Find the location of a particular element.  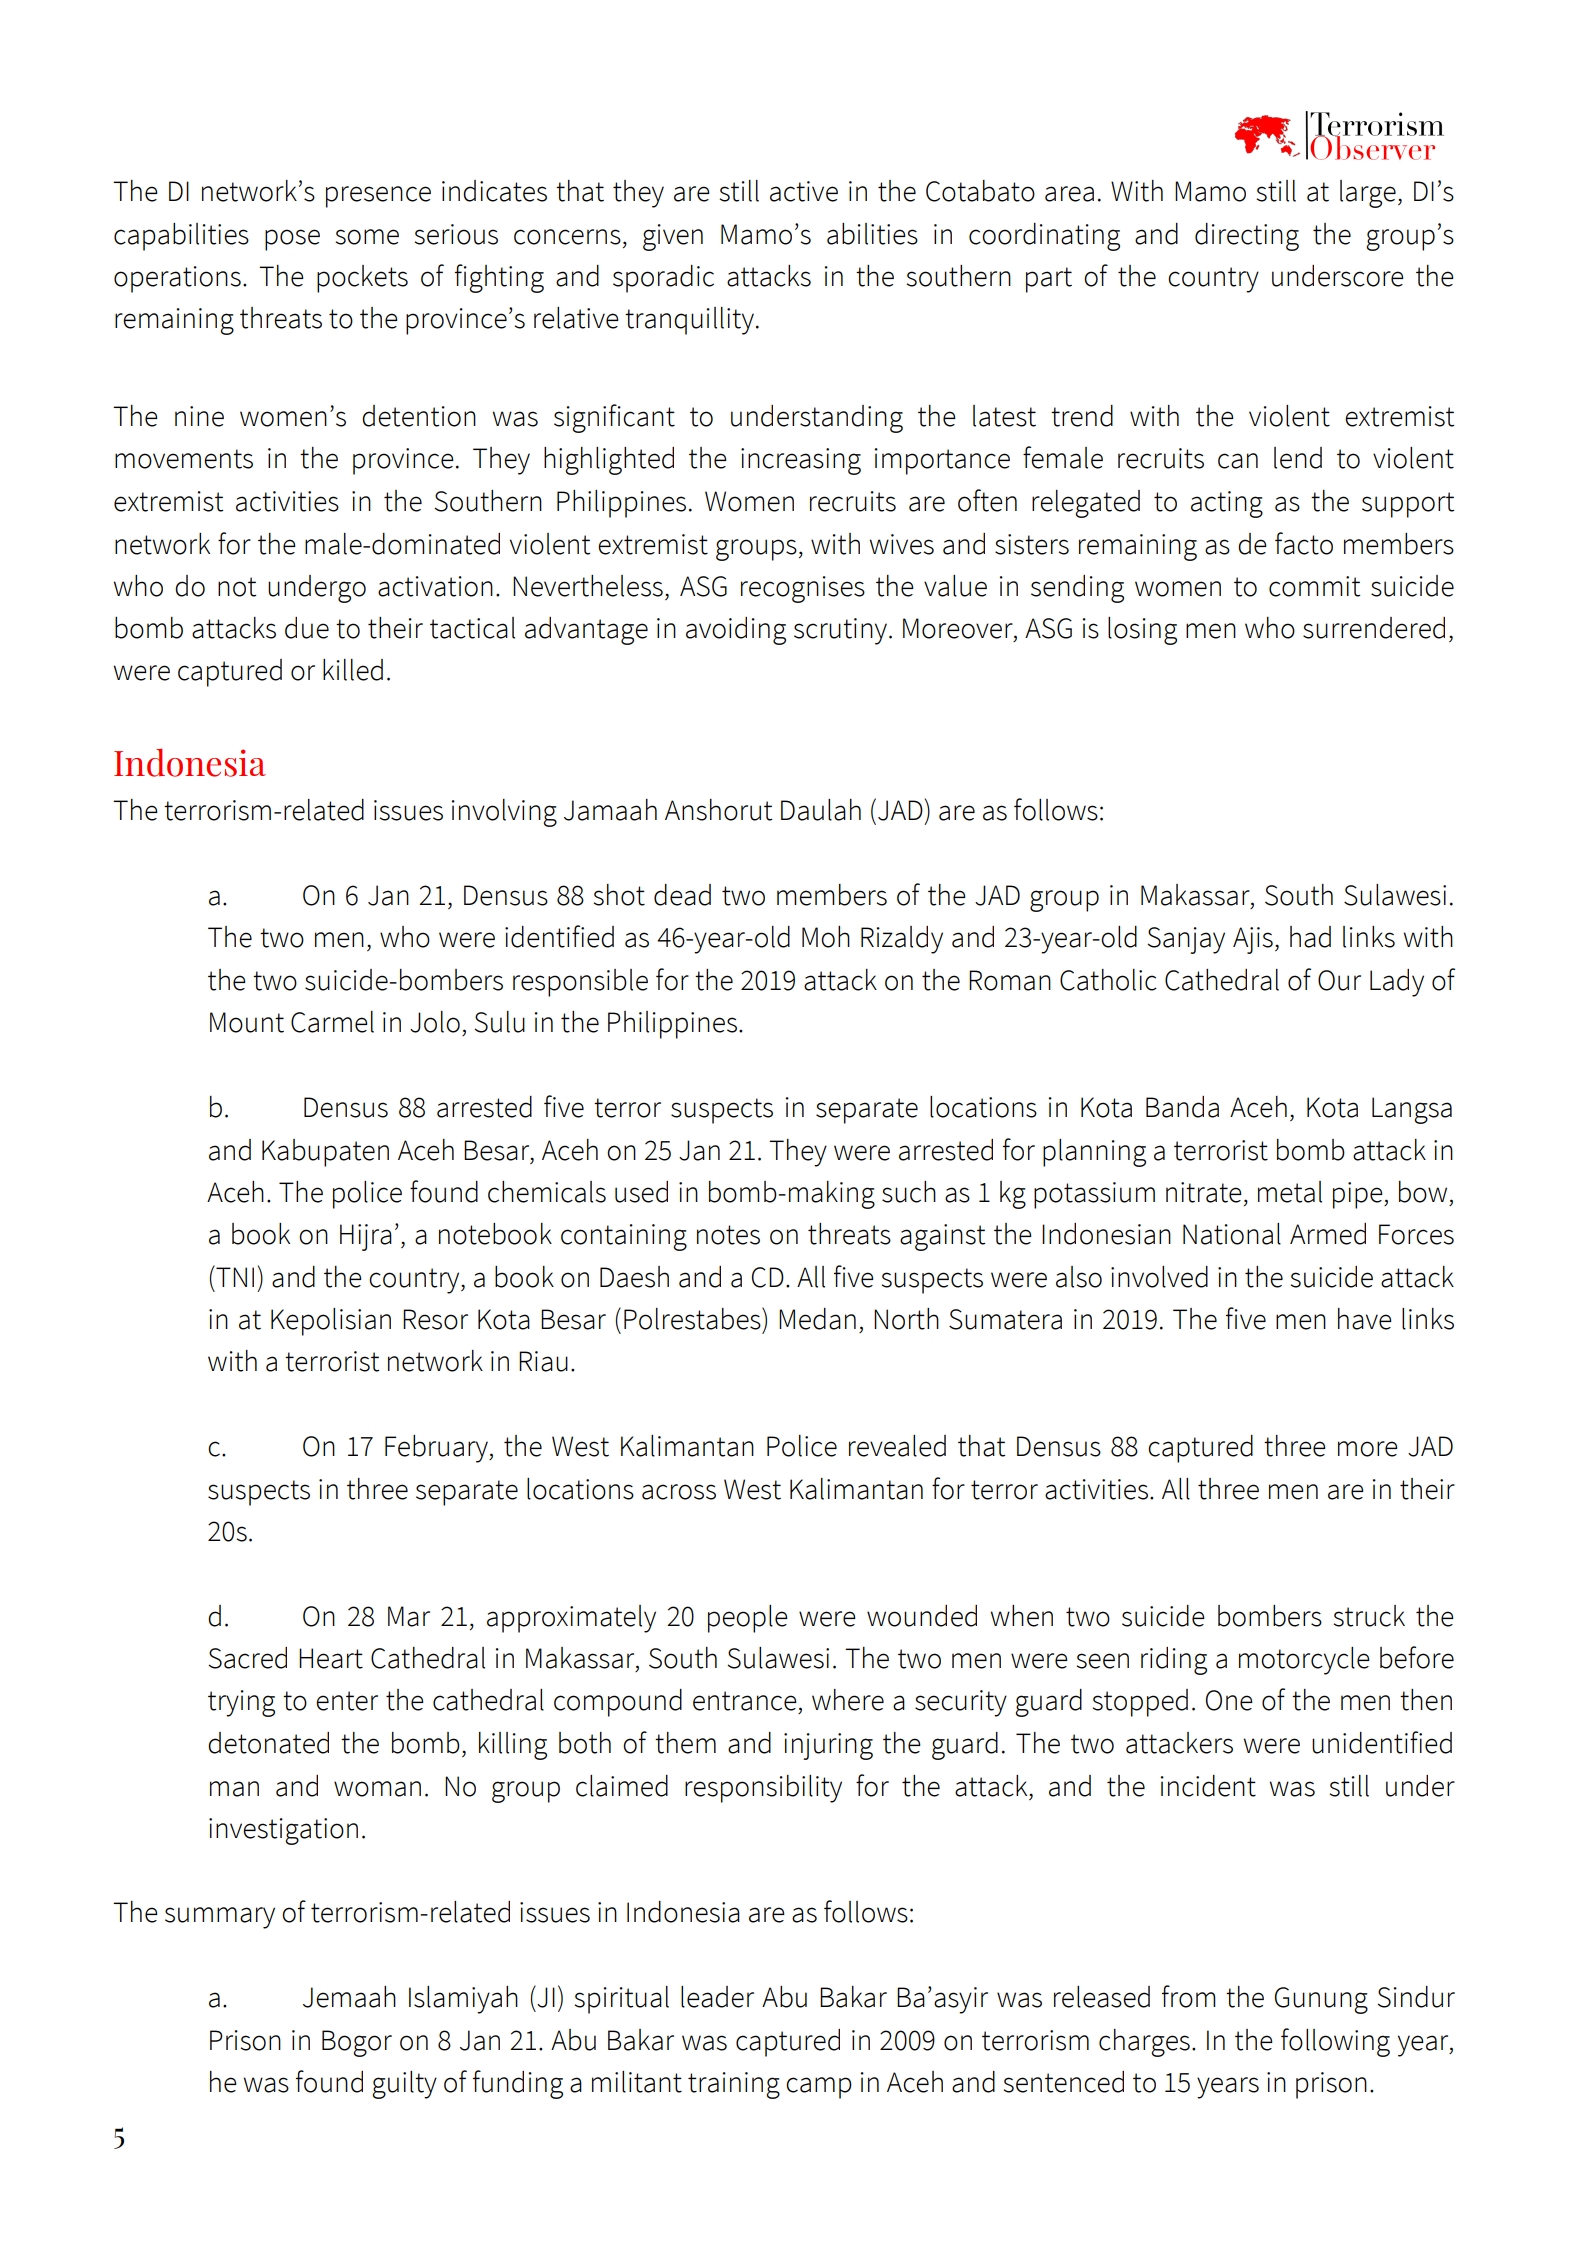

February is located at coordinates (437, 1449).
